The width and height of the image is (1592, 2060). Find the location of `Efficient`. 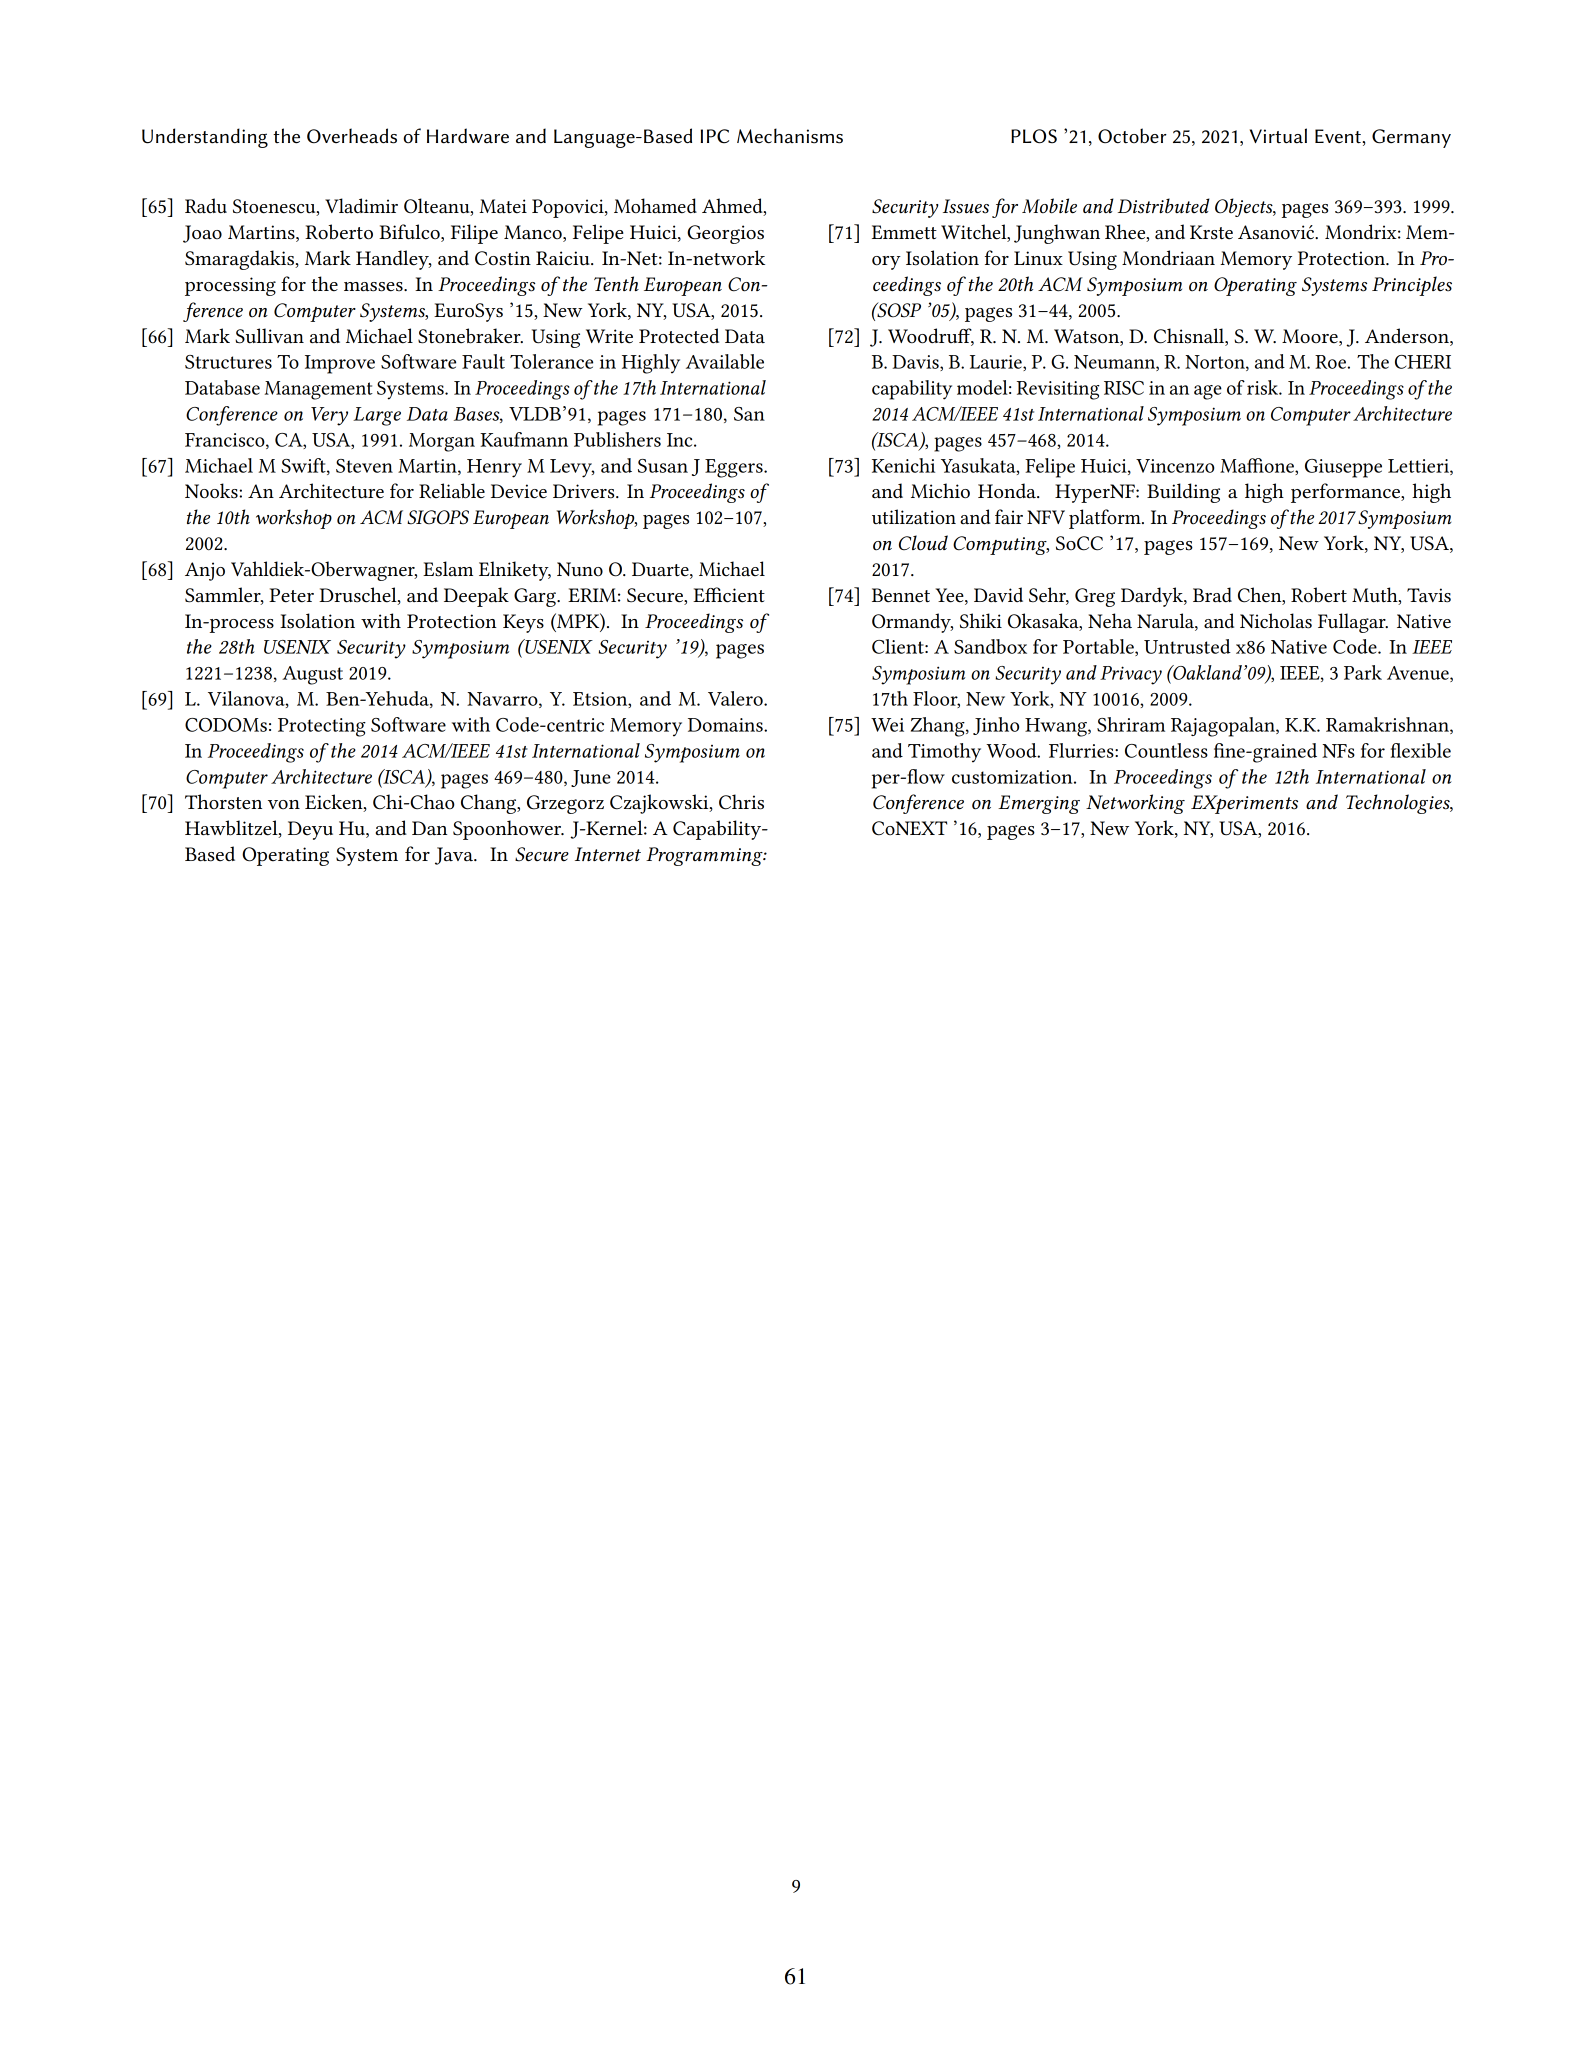

Efficient is located at coordinates (729, 595).
